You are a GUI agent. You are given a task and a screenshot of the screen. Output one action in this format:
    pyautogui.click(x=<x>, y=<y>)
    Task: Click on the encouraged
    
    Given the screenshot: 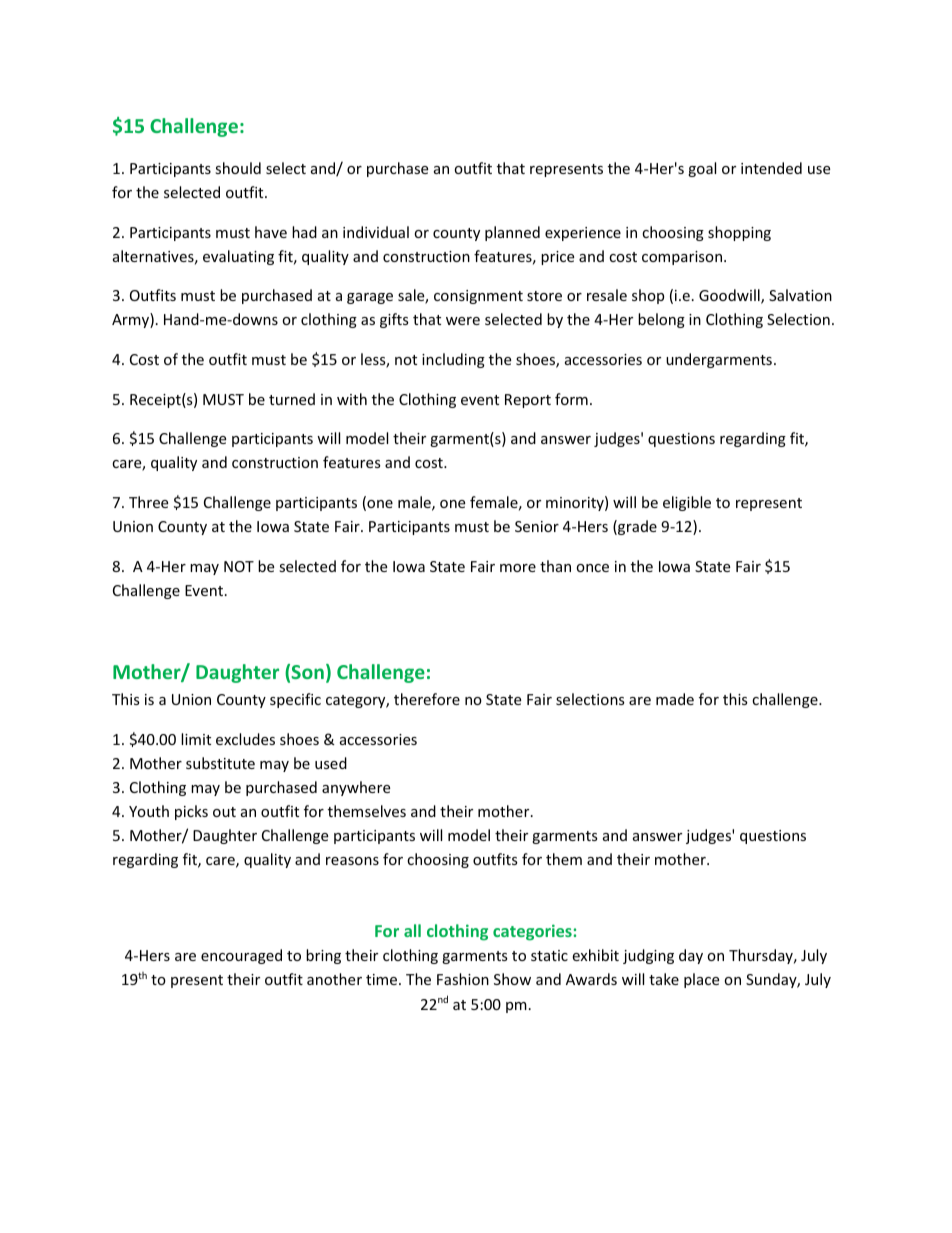 What is the action you would take?
    pyautogui.click(x=241, y=956)
